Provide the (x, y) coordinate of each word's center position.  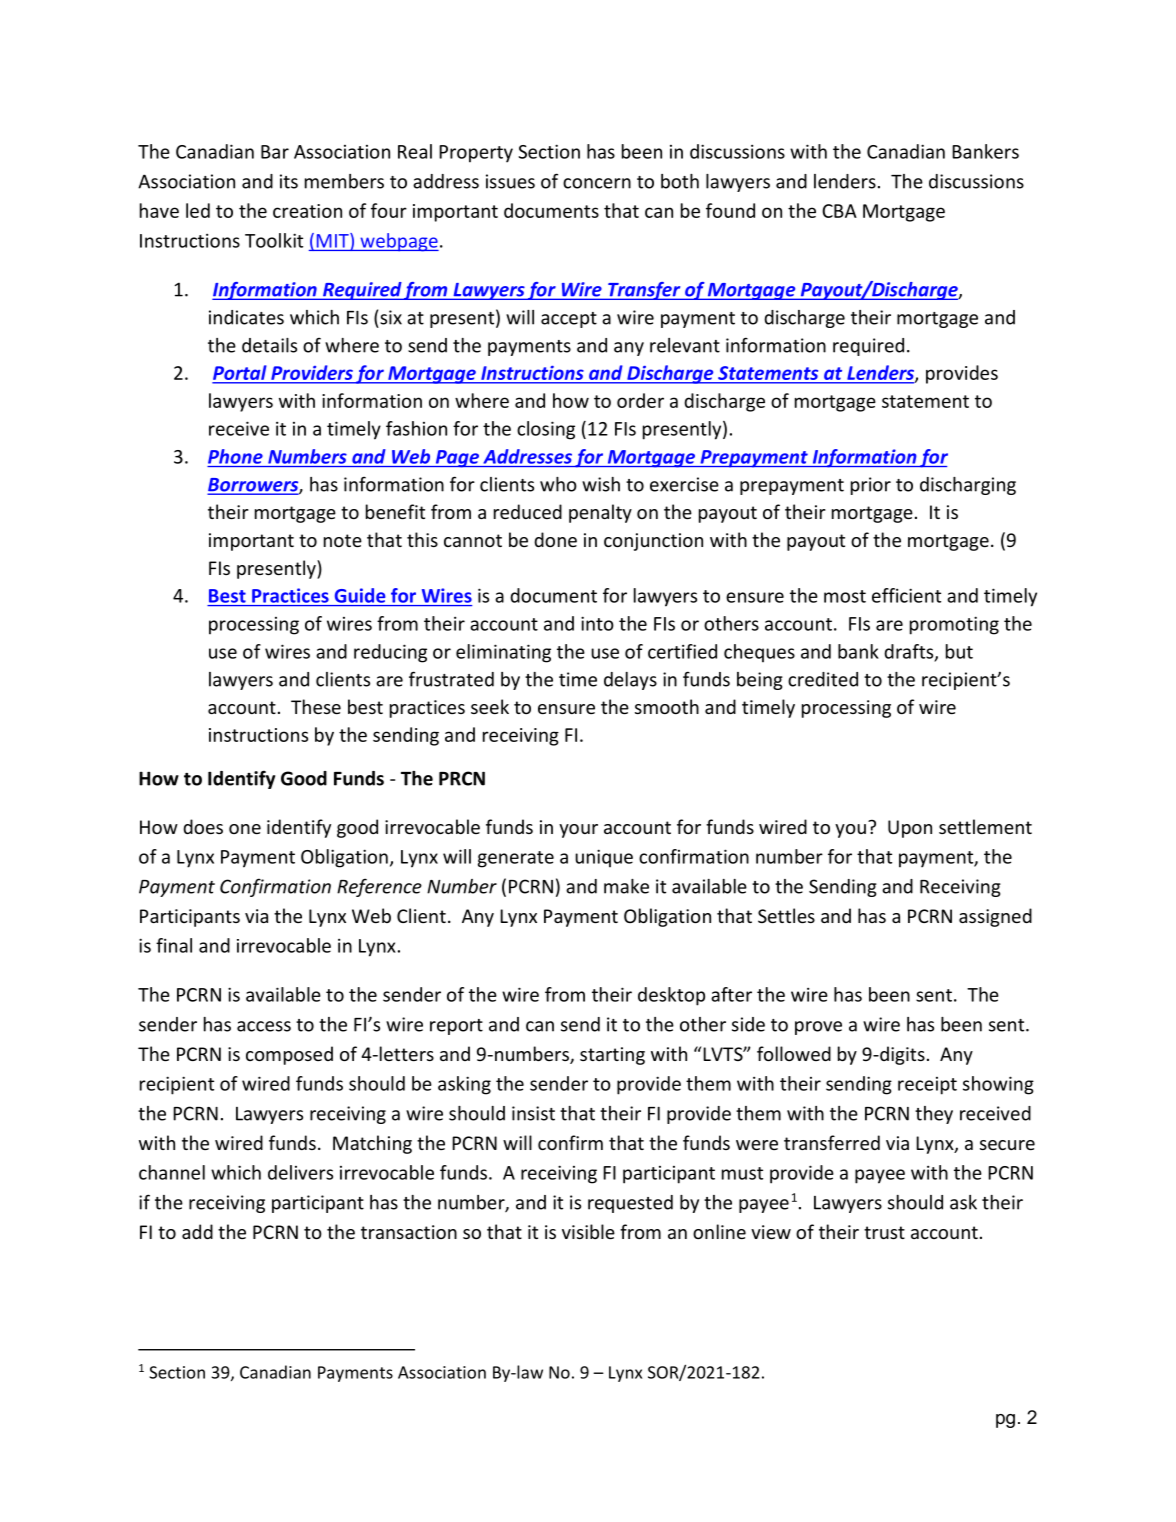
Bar (275, 152)
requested (630, 1204)
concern (597, 183)
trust (884, 1232)
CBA (839, 211)
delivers (300, 1172)
